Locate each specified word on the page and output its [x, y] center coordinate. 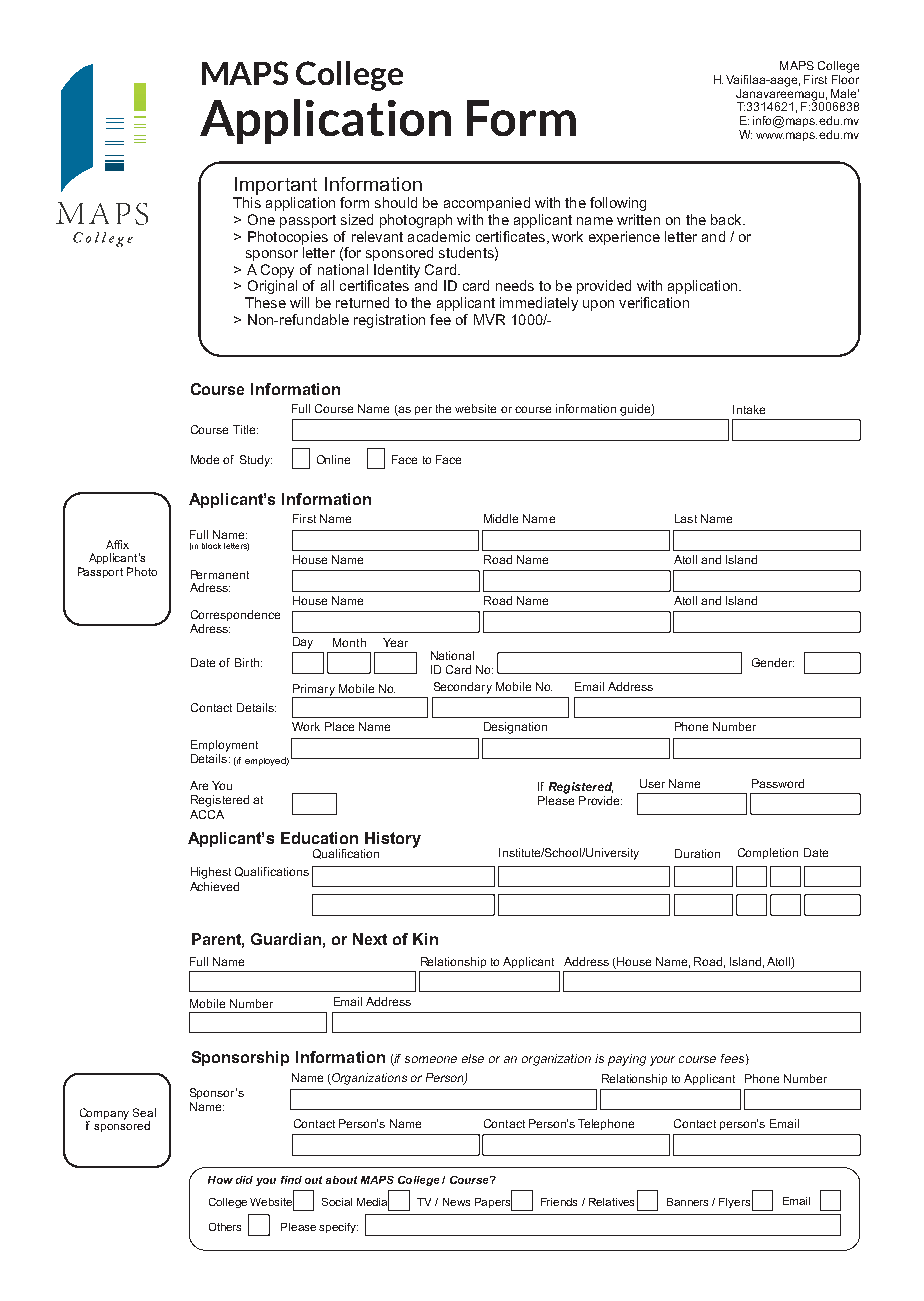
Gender [773, 662]
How [220, 1180]
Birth [248, 662]
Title [245, 429]
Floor [845, 78]
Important [276, 186]
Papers [494, 1203]
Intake [749, 409]
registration [389, 321]
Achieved [214, 886]
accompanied [487, 204]
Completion [768, 853]
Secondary [463, 688]
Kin [425, 939]
